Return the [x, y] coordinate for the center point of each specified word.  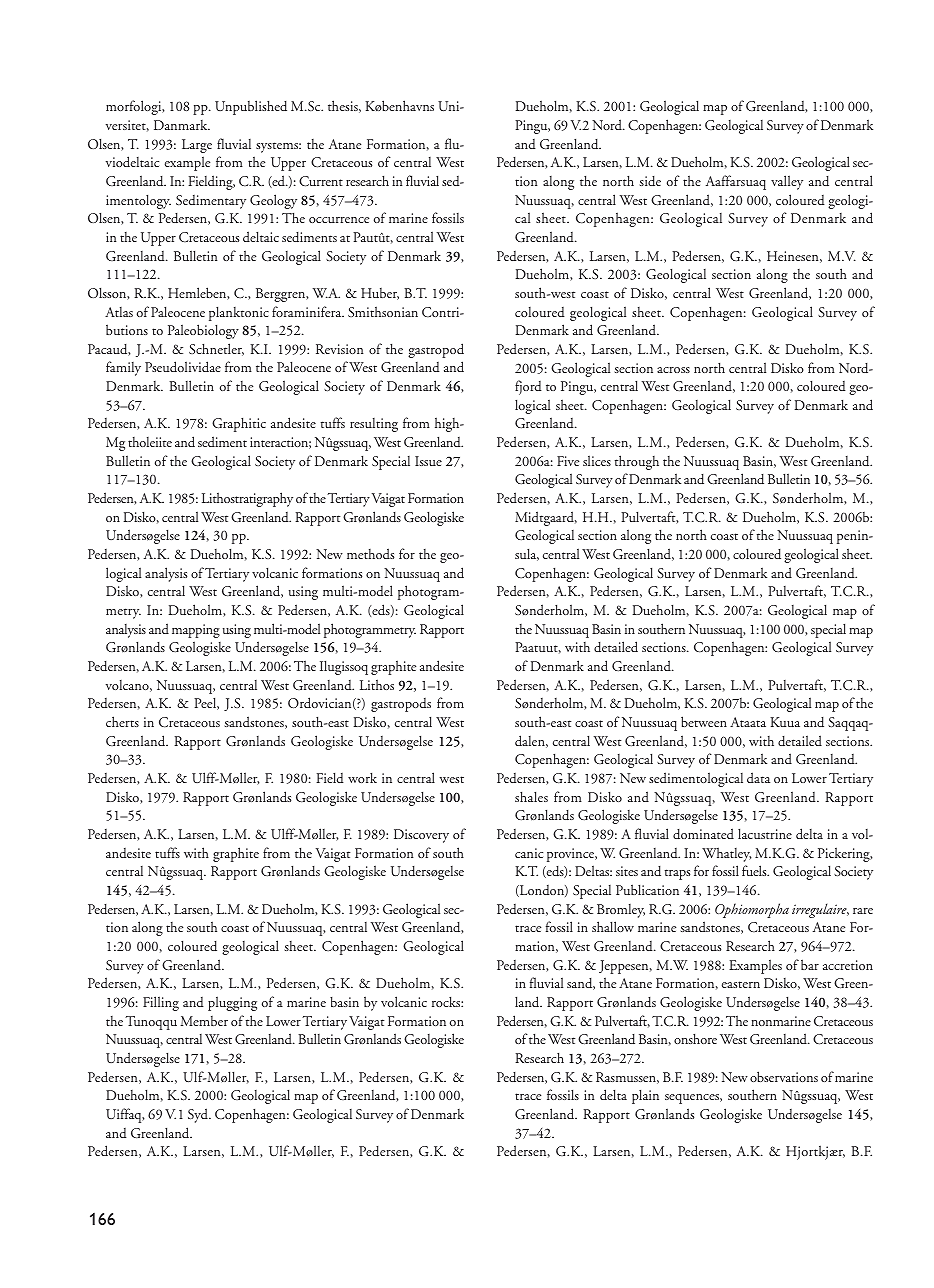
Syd [199, 1115]
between [704, 721]
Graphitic [239, 424]
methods [370, 553]
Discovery [421, 836]
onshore [695, 1038]
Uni [450, 106]
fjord [528, 387]
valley [787, 182]
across [673, 370]
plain [645, 1096]
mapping [196, 631]
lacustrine [765, 833]
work [362, 777]
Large [197, 146]
